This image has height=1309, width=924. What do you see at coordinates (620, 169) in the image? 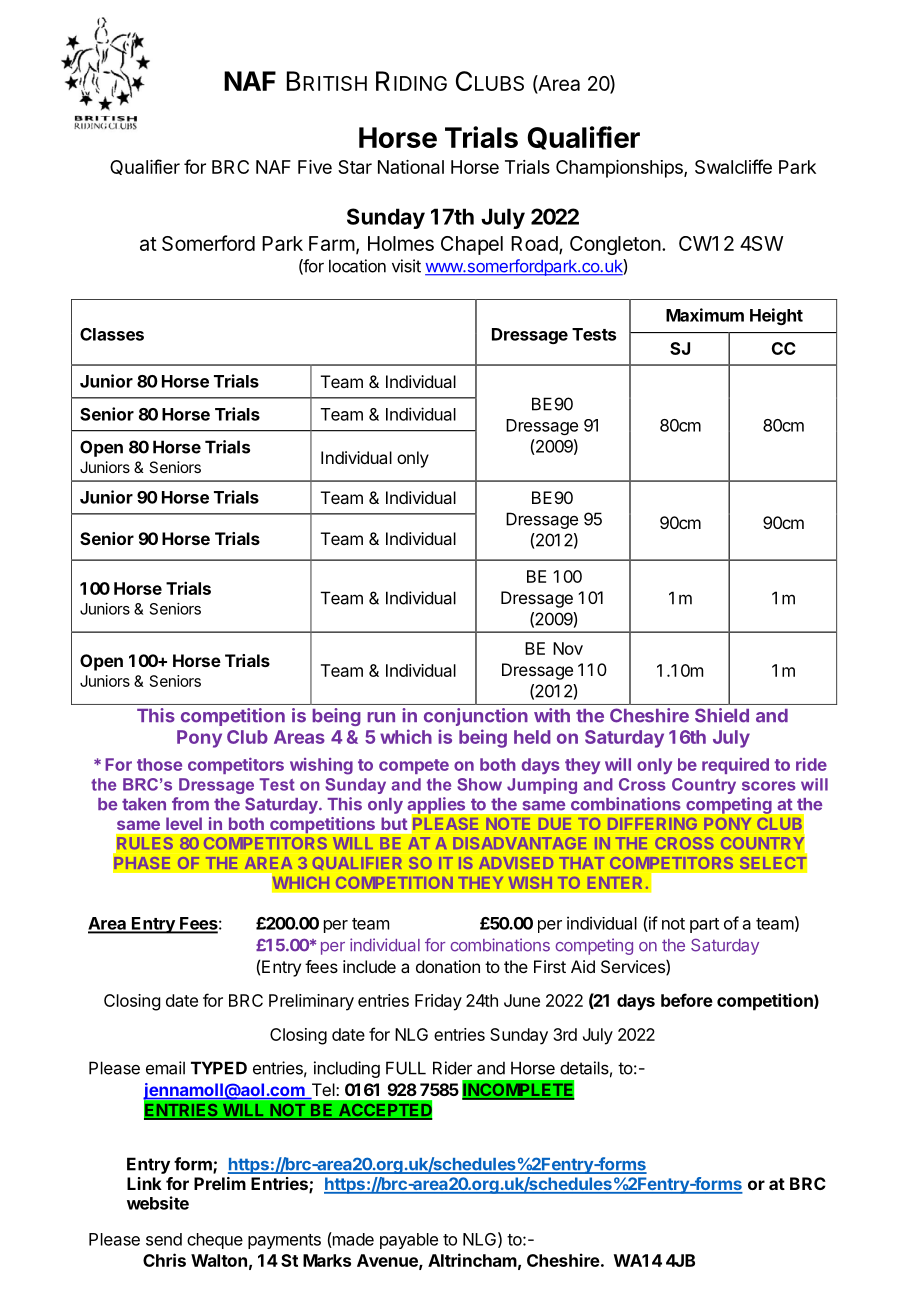
I see `Championships` at bounding box center [620, 169].
